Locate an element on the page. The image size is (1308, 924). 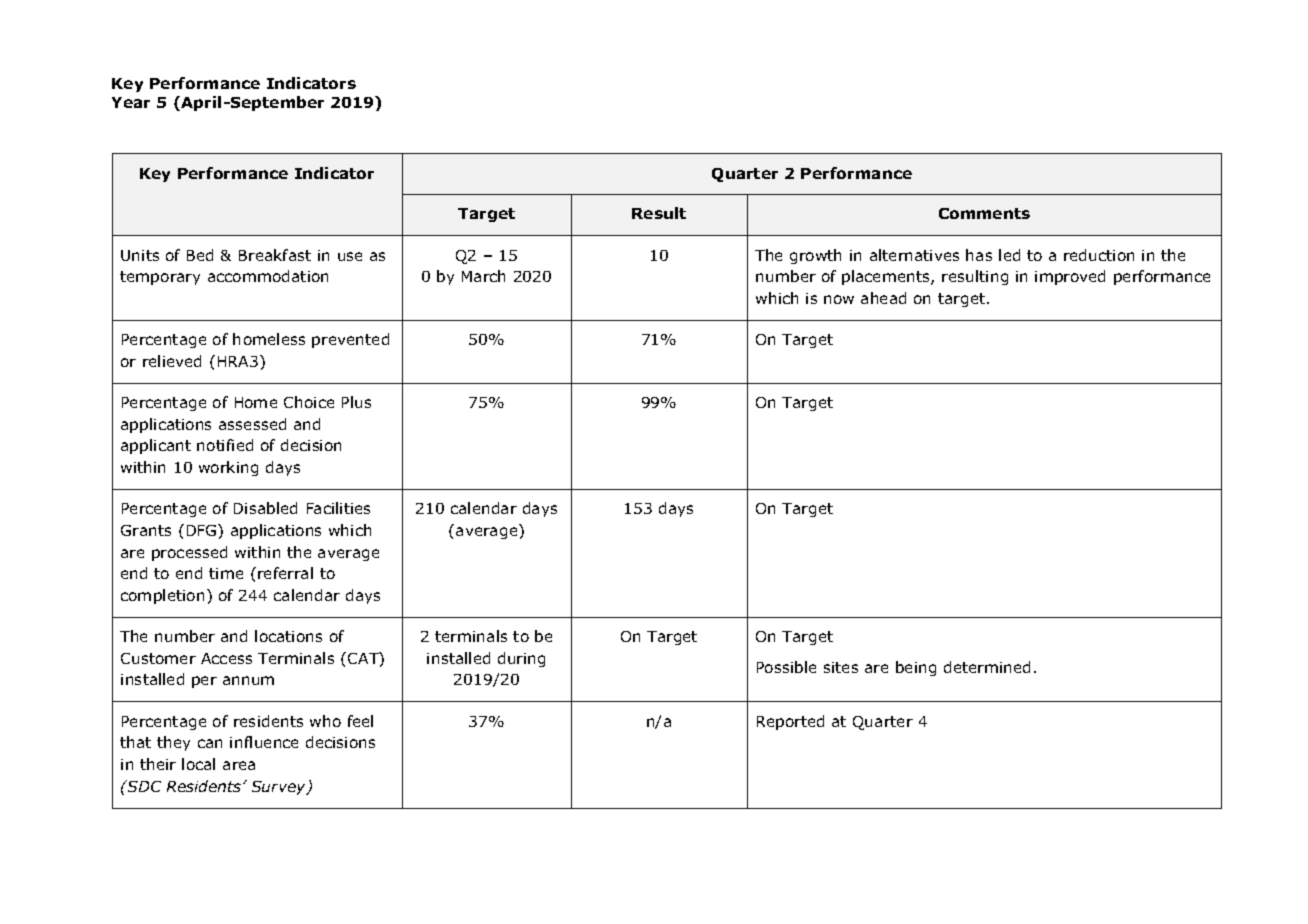
ahead is located at coordinates (883, 298).
